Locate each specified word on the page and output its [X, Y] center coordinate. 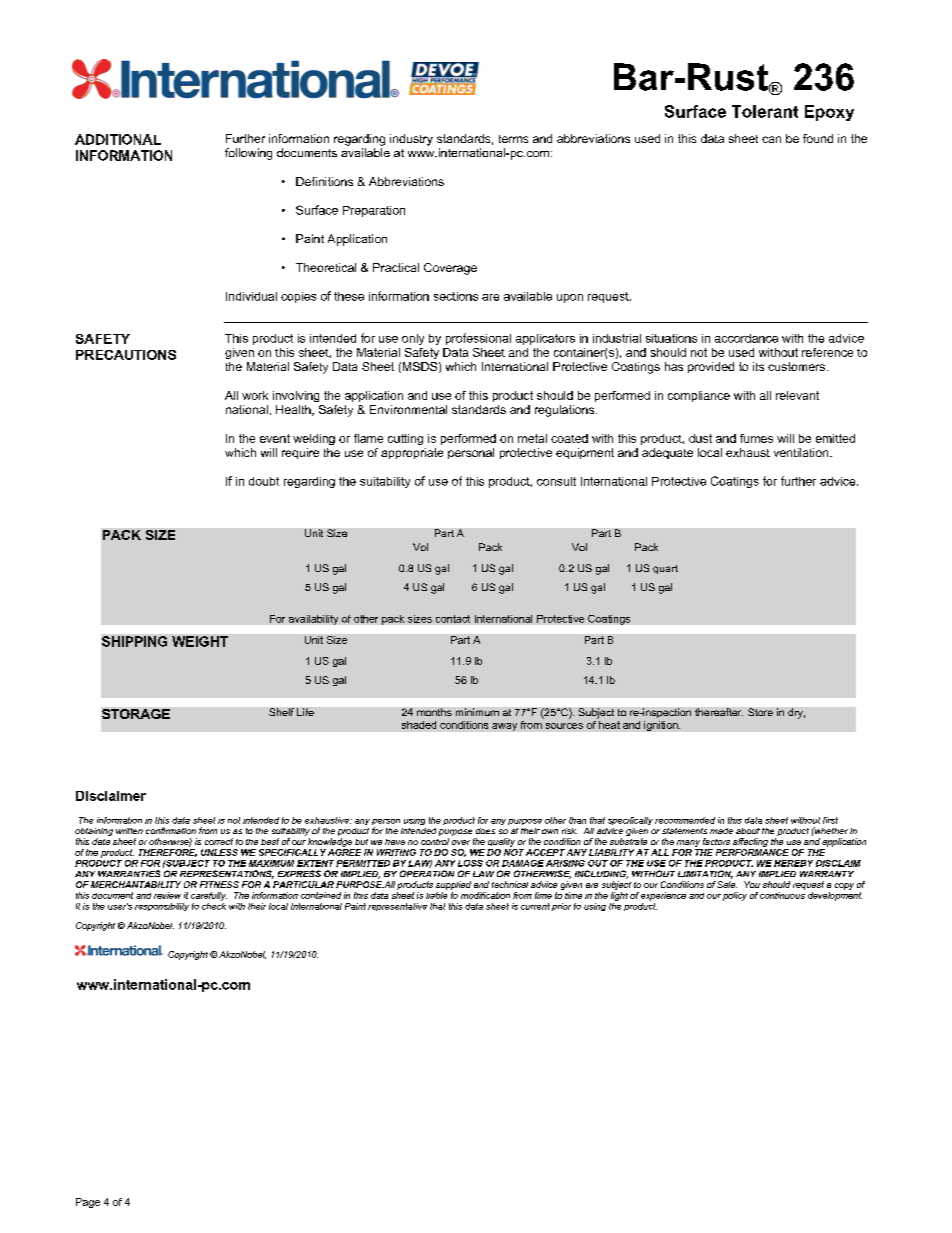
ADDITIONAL [118, 139]
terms [513, 139]
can [771, 139]
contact [453, 619]
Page [88, 1203]
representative [397, 907]
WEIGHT [200, 641]
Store [760, 712]
